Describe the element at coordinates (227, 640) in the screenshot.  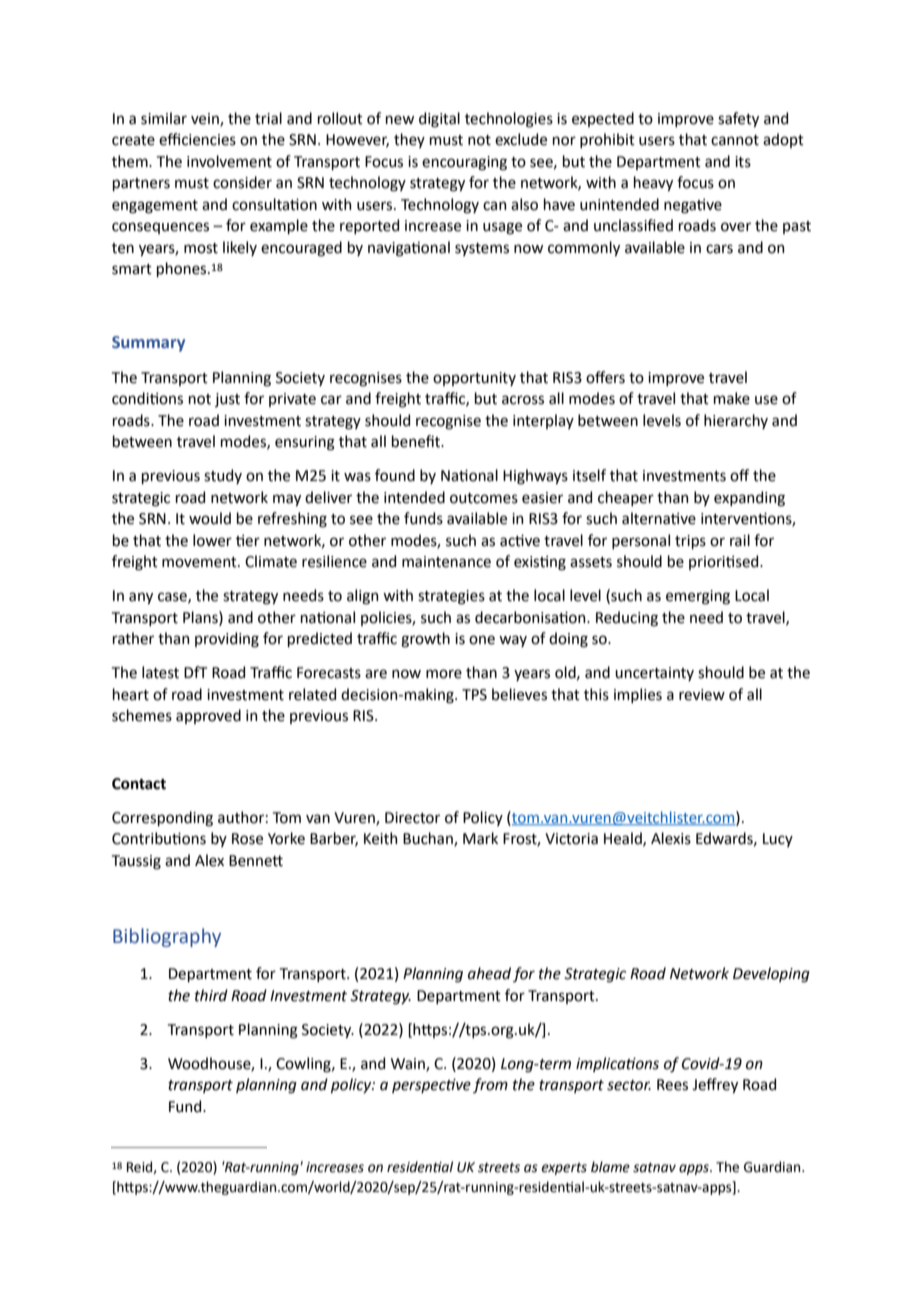
I see `providing` at that location.
